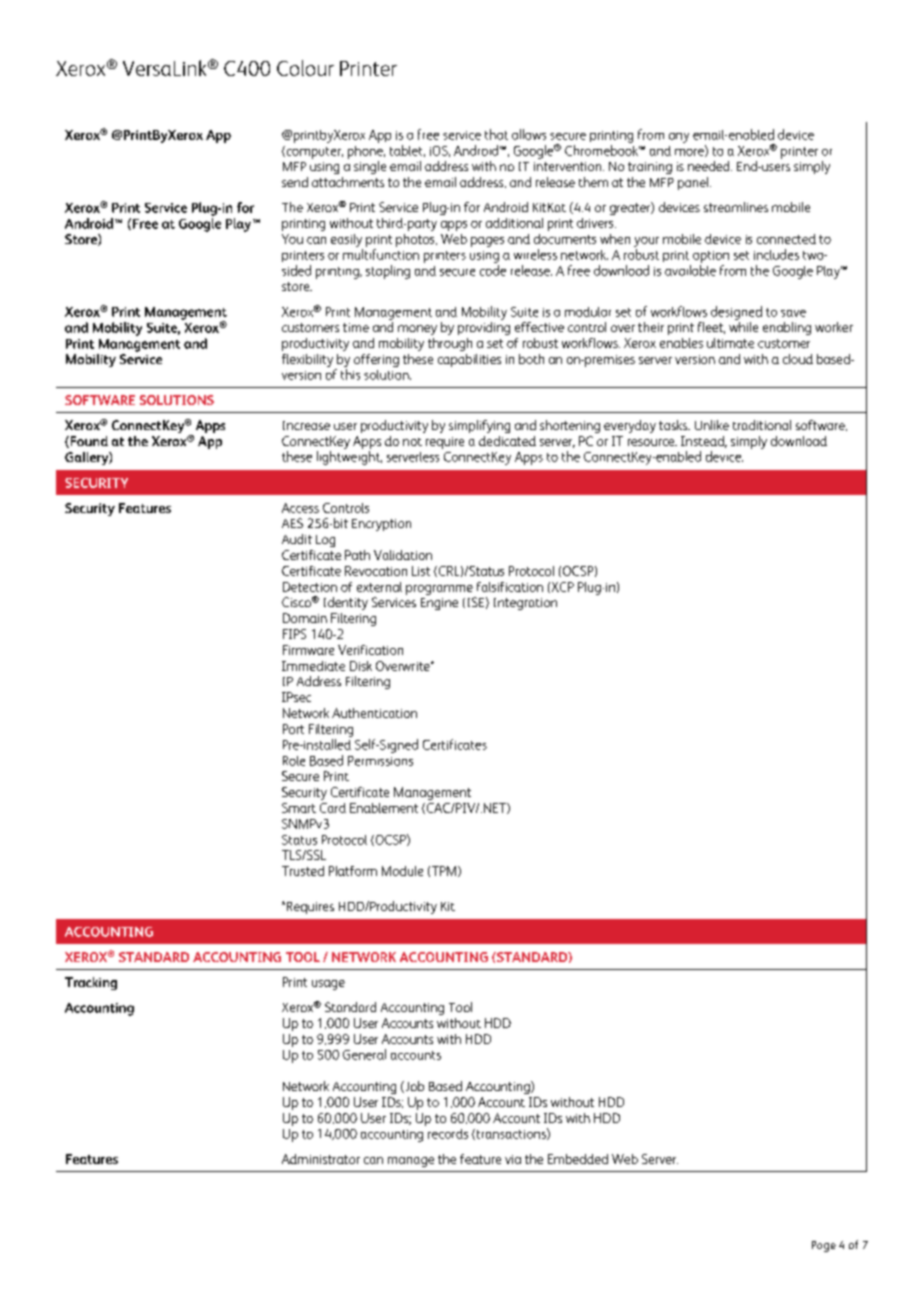  I want to click on that, so click(496, 134).
